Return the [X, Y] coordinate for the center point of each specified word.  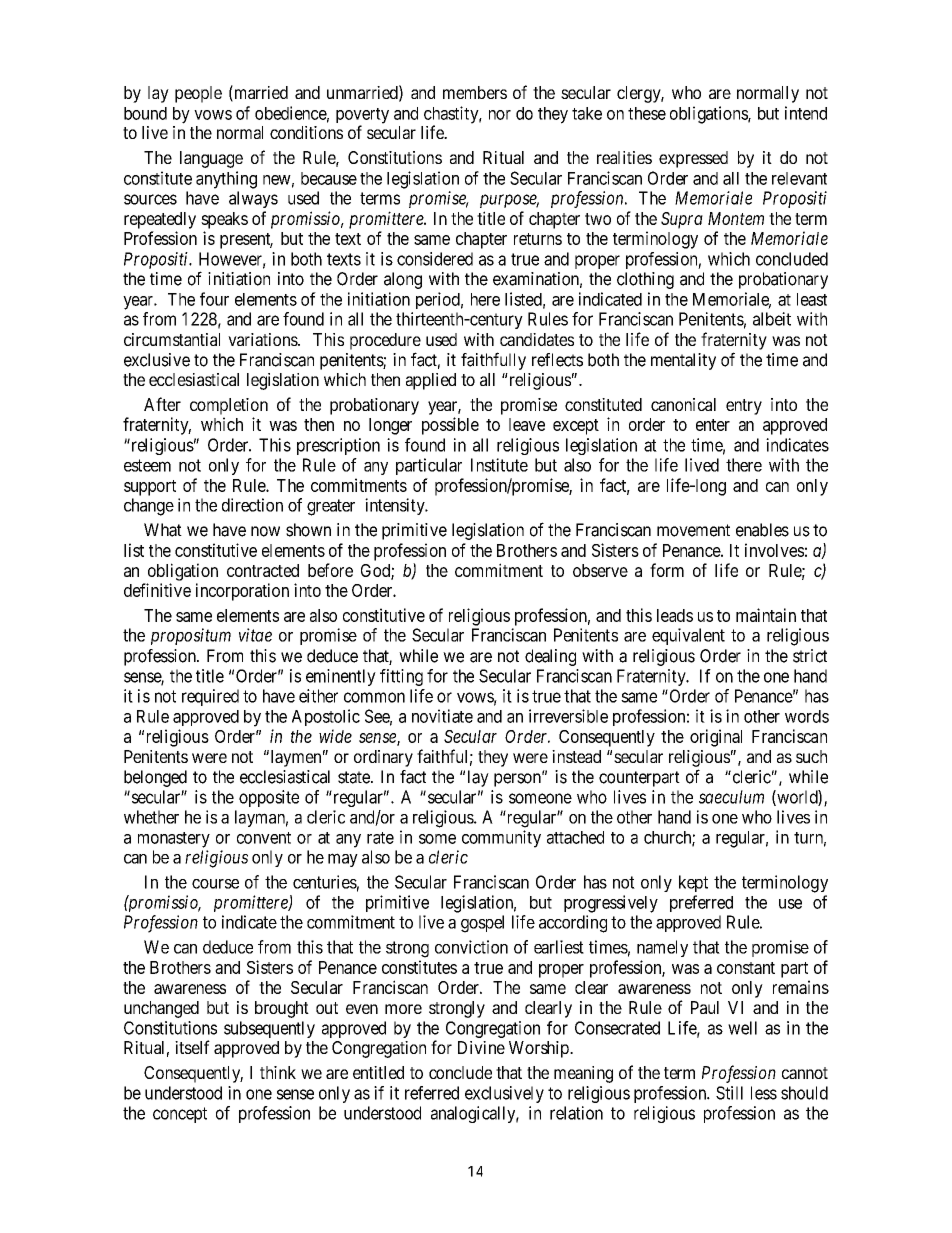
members [475, 92]
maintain [766, 615]
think [278, 1072]
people [198, 94]
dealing [550, 657]
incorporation [242, 592]
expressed [693, 159]
